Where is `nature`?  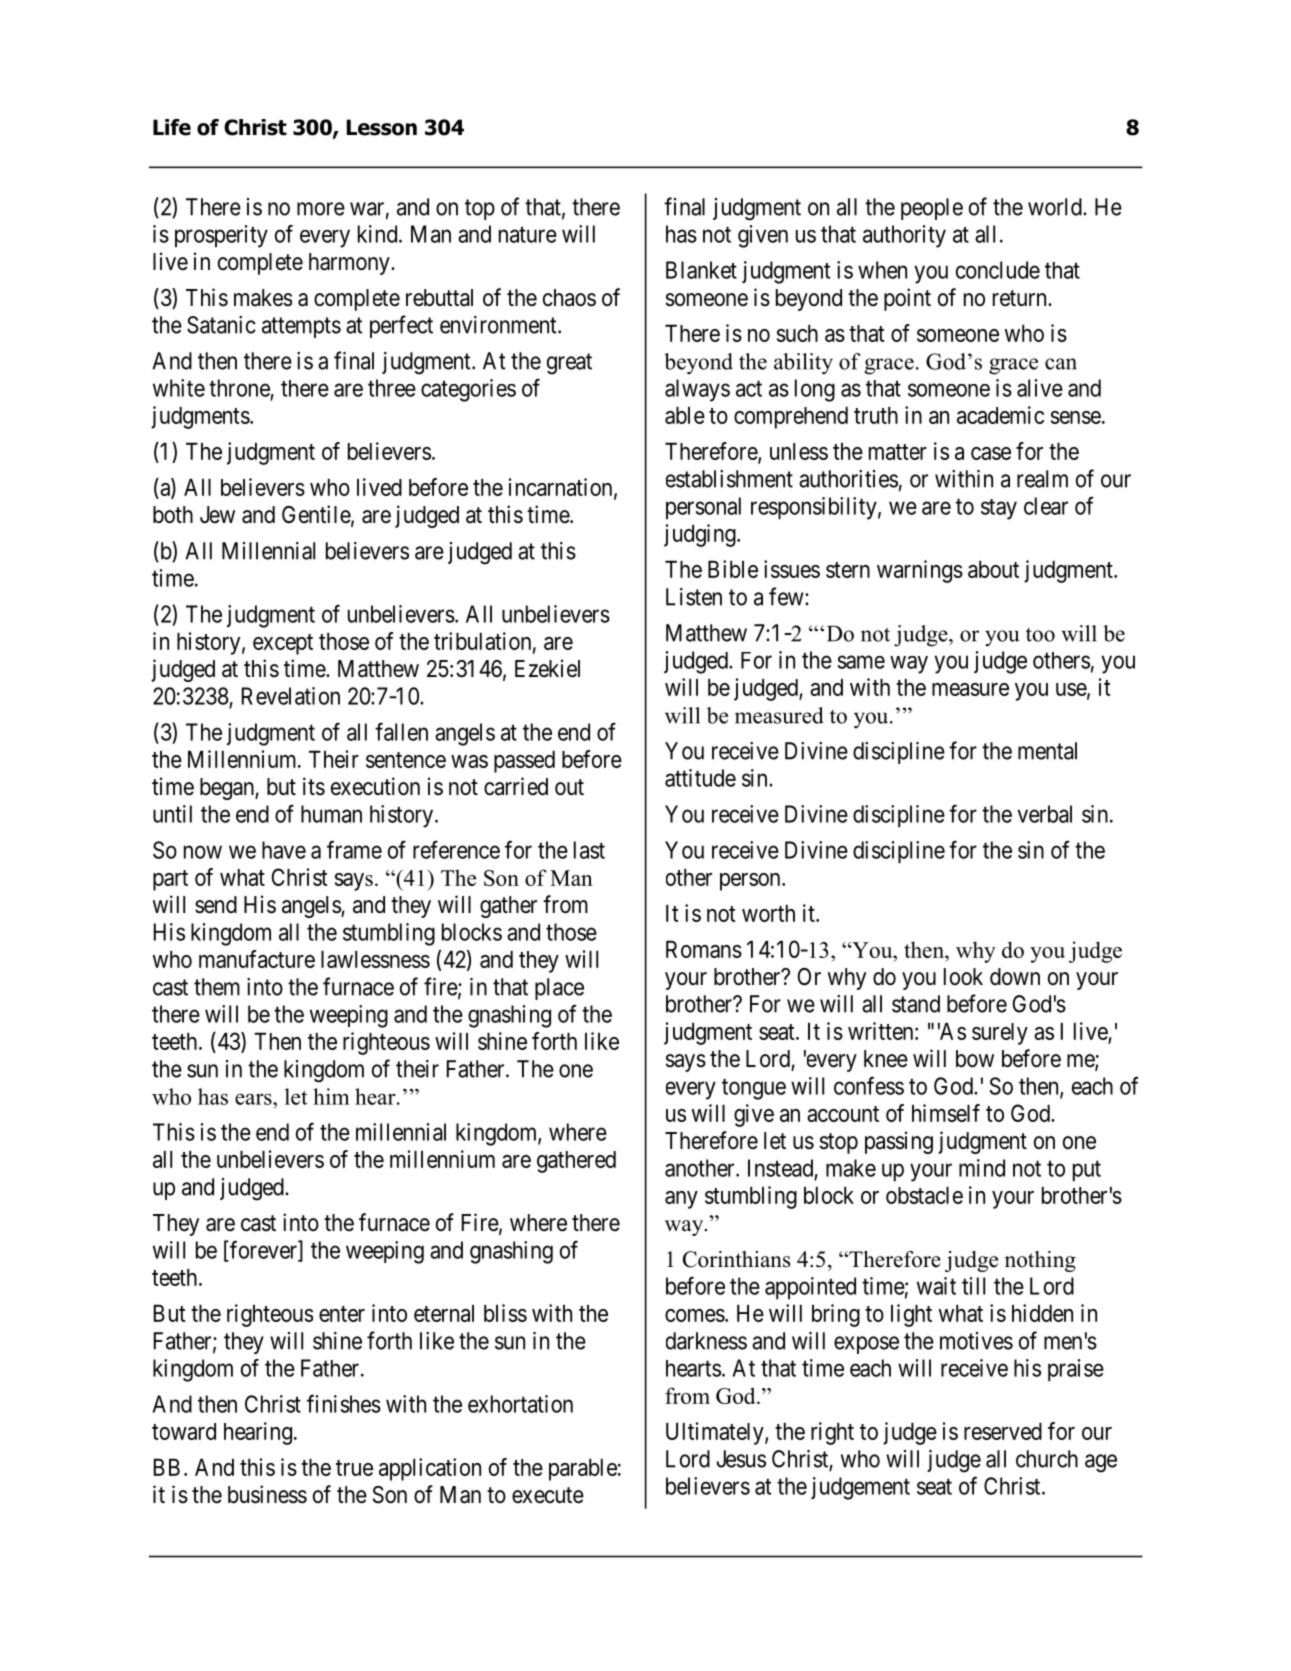 nature is located at coordinates (528, 235).
